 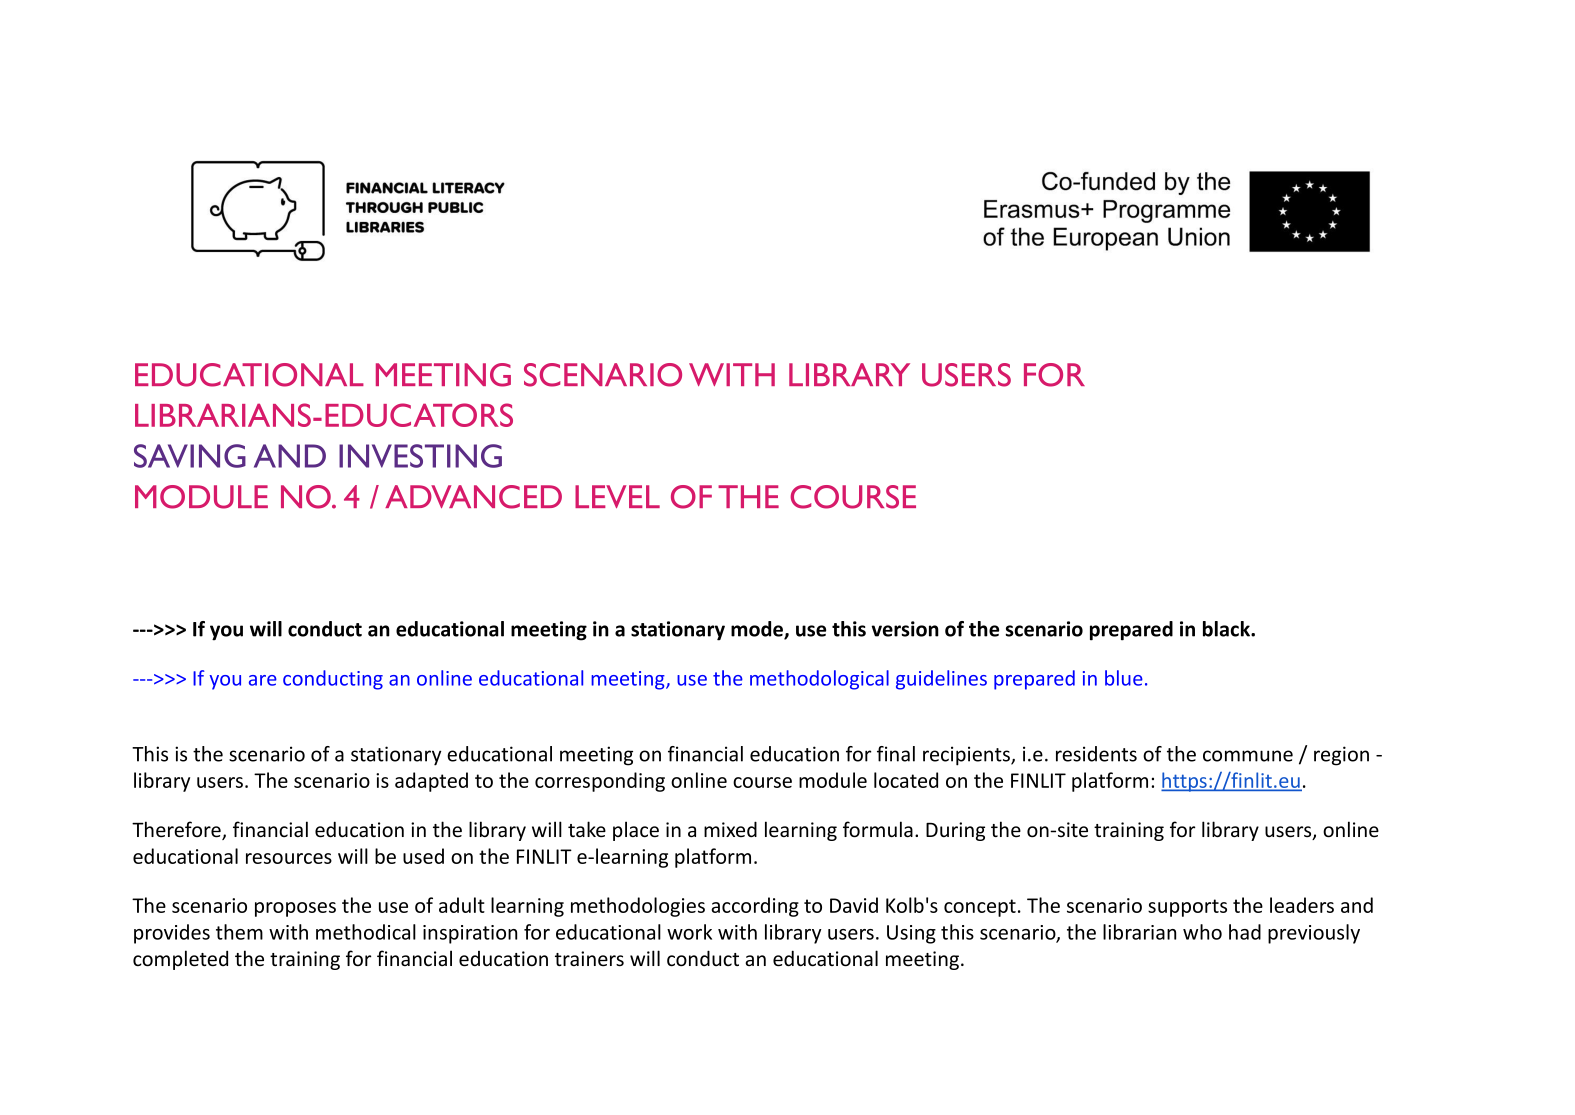 I want to click on LEVEL, so click(x=617, y=496).
